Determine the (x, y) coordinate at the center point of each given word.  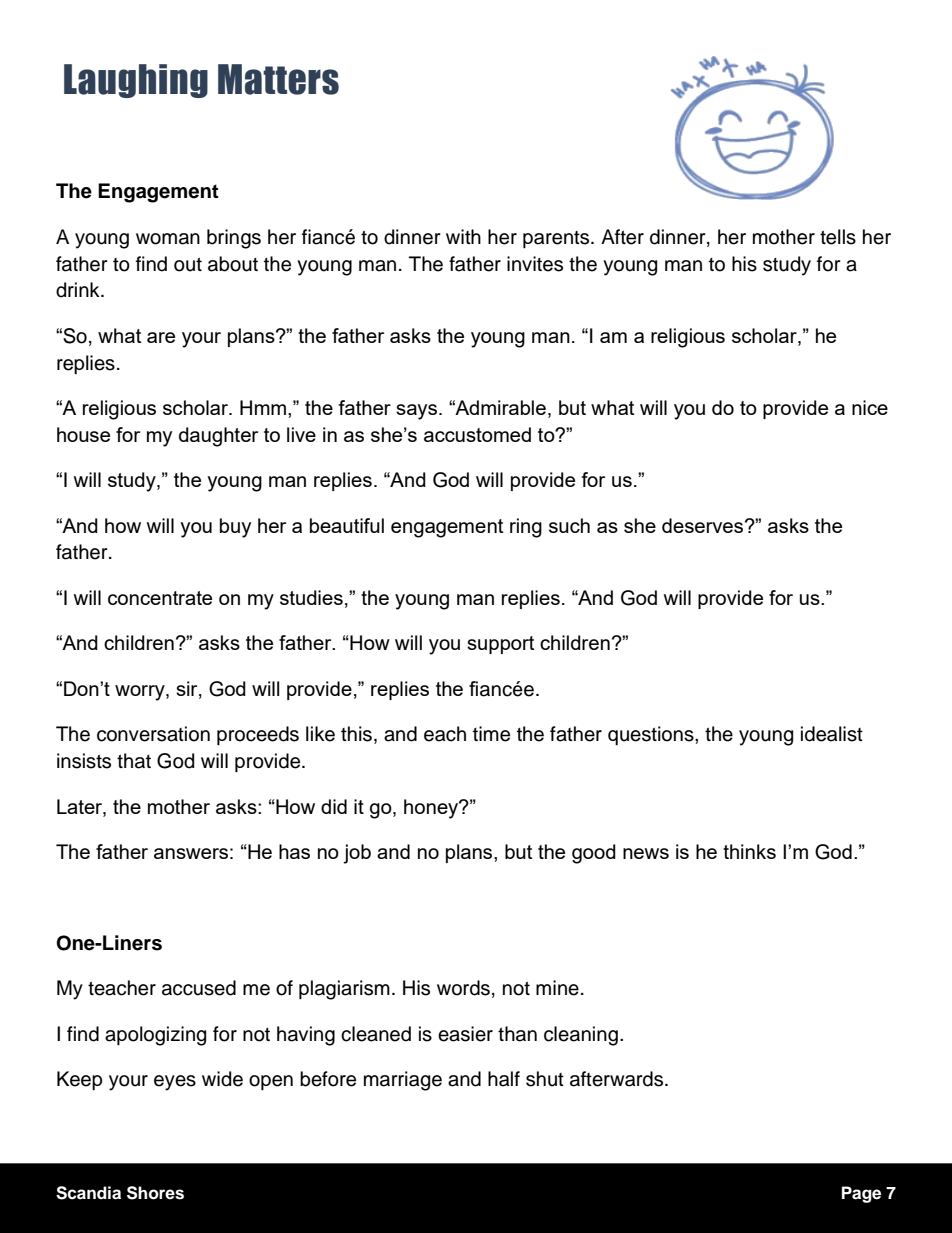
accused (199, 988)
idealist (832, 734)
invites (535, 264)
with (463, 236)
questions (652, 735)
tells (838, 237)
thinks (749, 851)
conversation (153, 734)
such (569, 525)
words (463, 988)
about (233, 264)
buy (235, 528)
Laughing (136, 81)
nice (870, 407)
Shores (155, 1193)
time (491, 734)
